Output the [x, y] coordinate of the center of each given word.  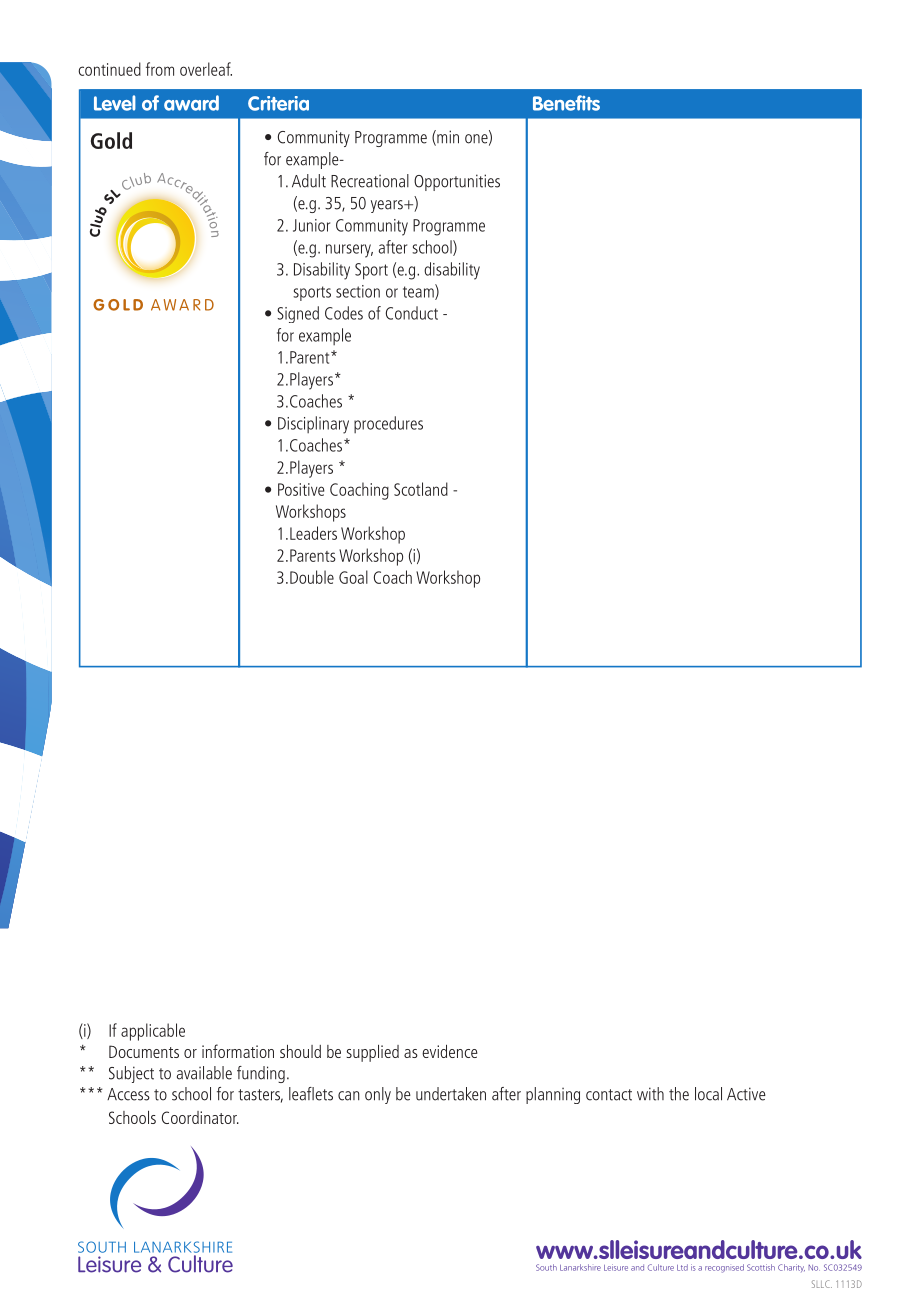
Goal [353, 577]
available [204, 1073]
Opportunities [457, 182]
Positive [301, 489]
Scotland [421, 489]
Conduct [412, 313]
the [679, 1094]
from [160, 69]
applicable [153, 1032]
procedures [388, 424]
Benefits [566, 103]
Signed [298, 314]
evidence [450, 1051]
